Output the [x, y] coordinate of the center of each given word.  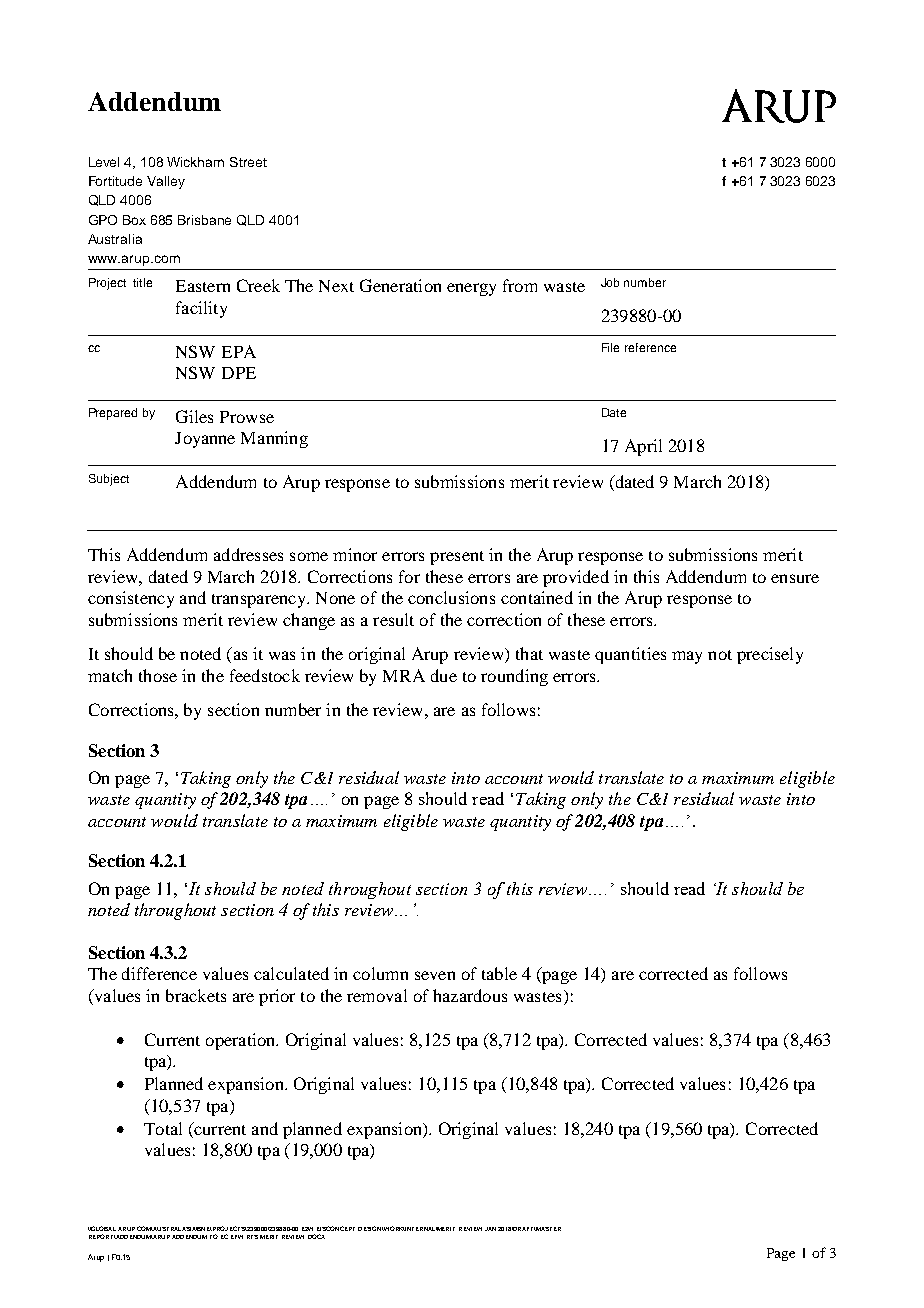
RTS [252, 1237]
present [457, 558]
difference [159, 973]
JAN [490, 1229]
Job [610, 282]
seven [435, 975]
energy [471, 289]
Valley [166, 182]
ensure [795, 578]
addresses [248, 554]
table [499, 973]
